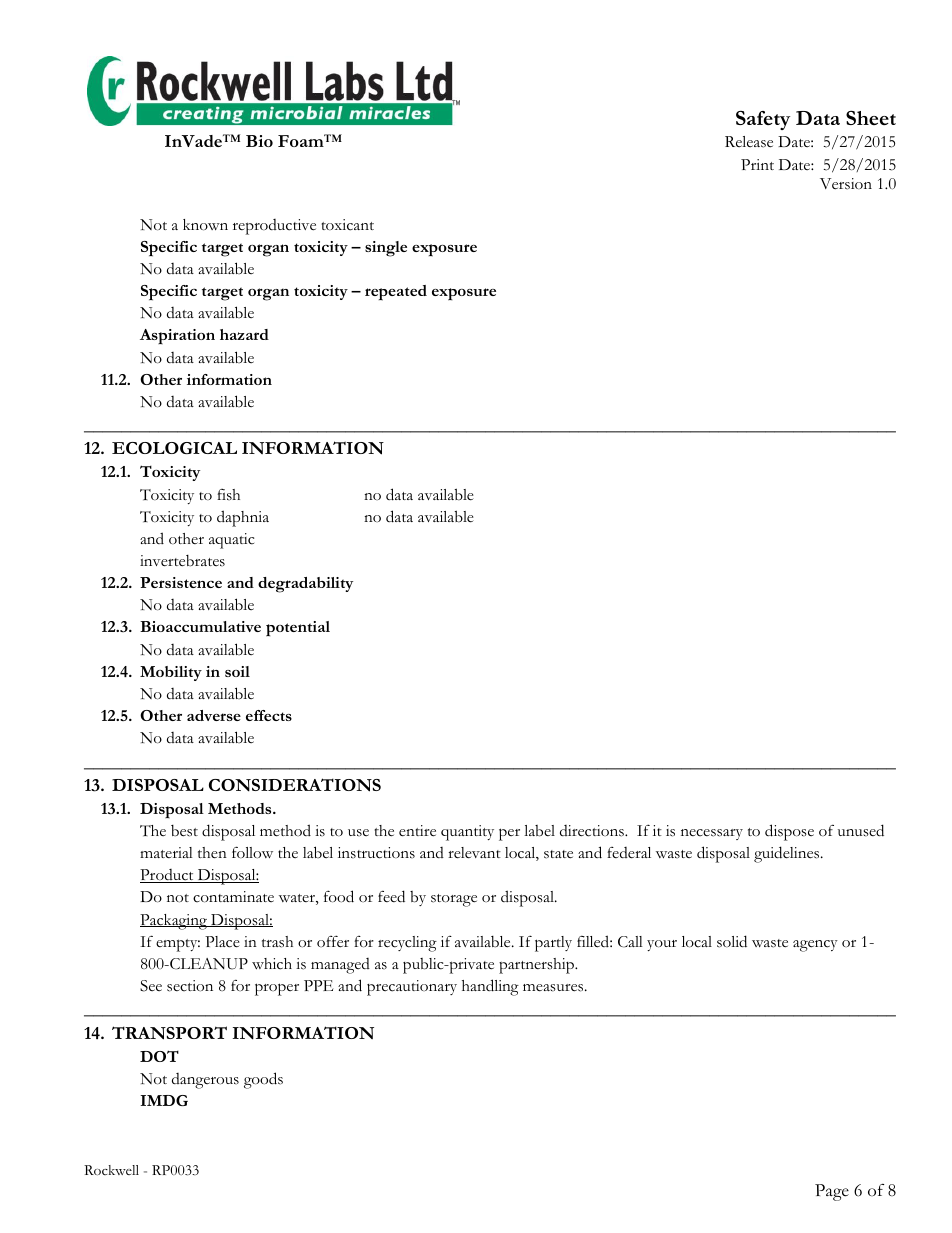 The image size is (952, 1233). What do you see at coordinates (386, 249) in the screenshot?
I see `single` at bounding box center [386, 249].
